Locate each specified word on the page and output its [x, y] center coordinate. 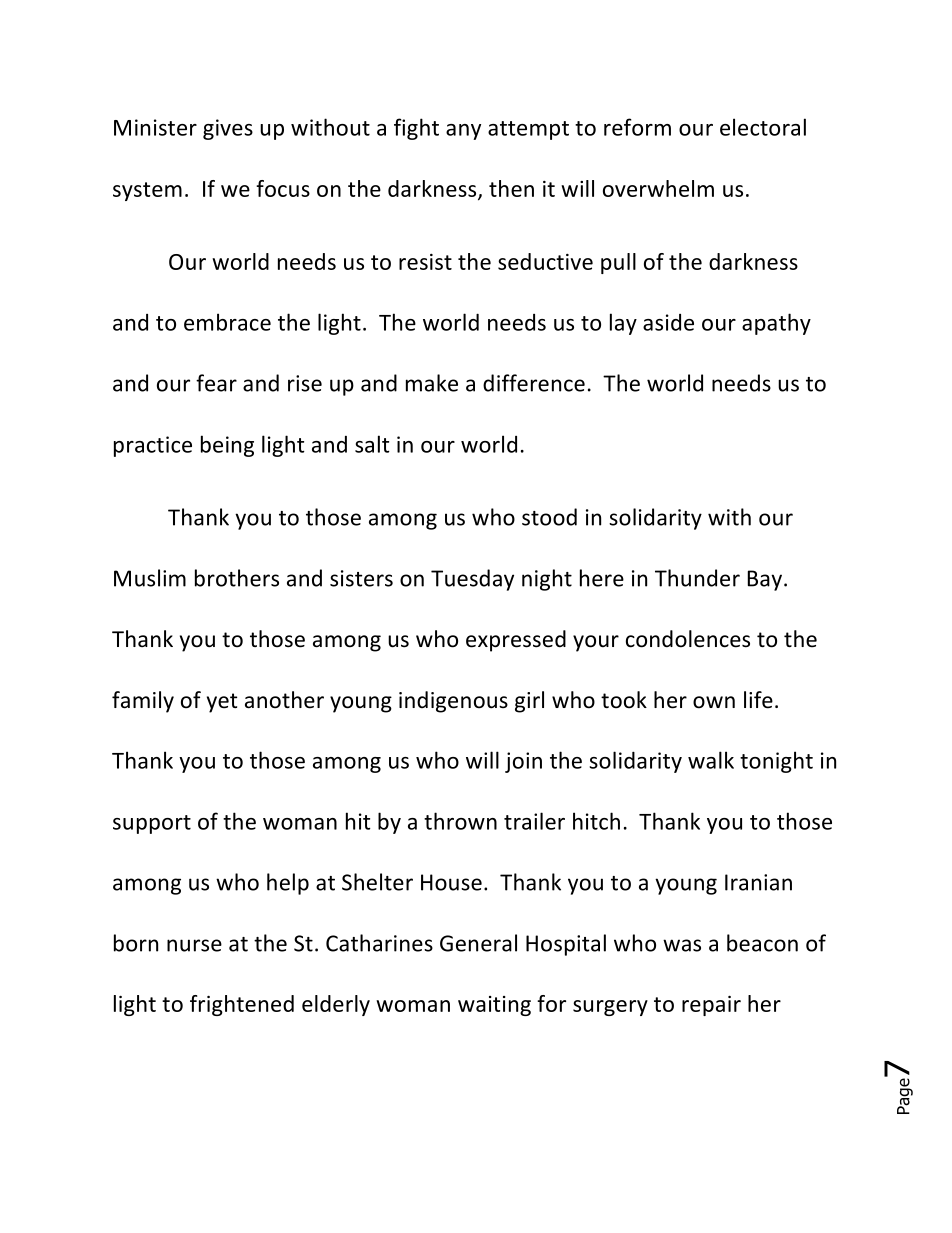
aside [668, 322]
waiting [494, 1006]
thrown [460, 821]
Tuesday [472, 580]
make [432, 383]
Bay [765, 580]
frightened [242, 1005]
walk [711, 760]
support [152, 824]
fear [216, 383]
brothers [237, 578]
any [463, 132]
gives [228, 129]
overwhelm [658, 188]
